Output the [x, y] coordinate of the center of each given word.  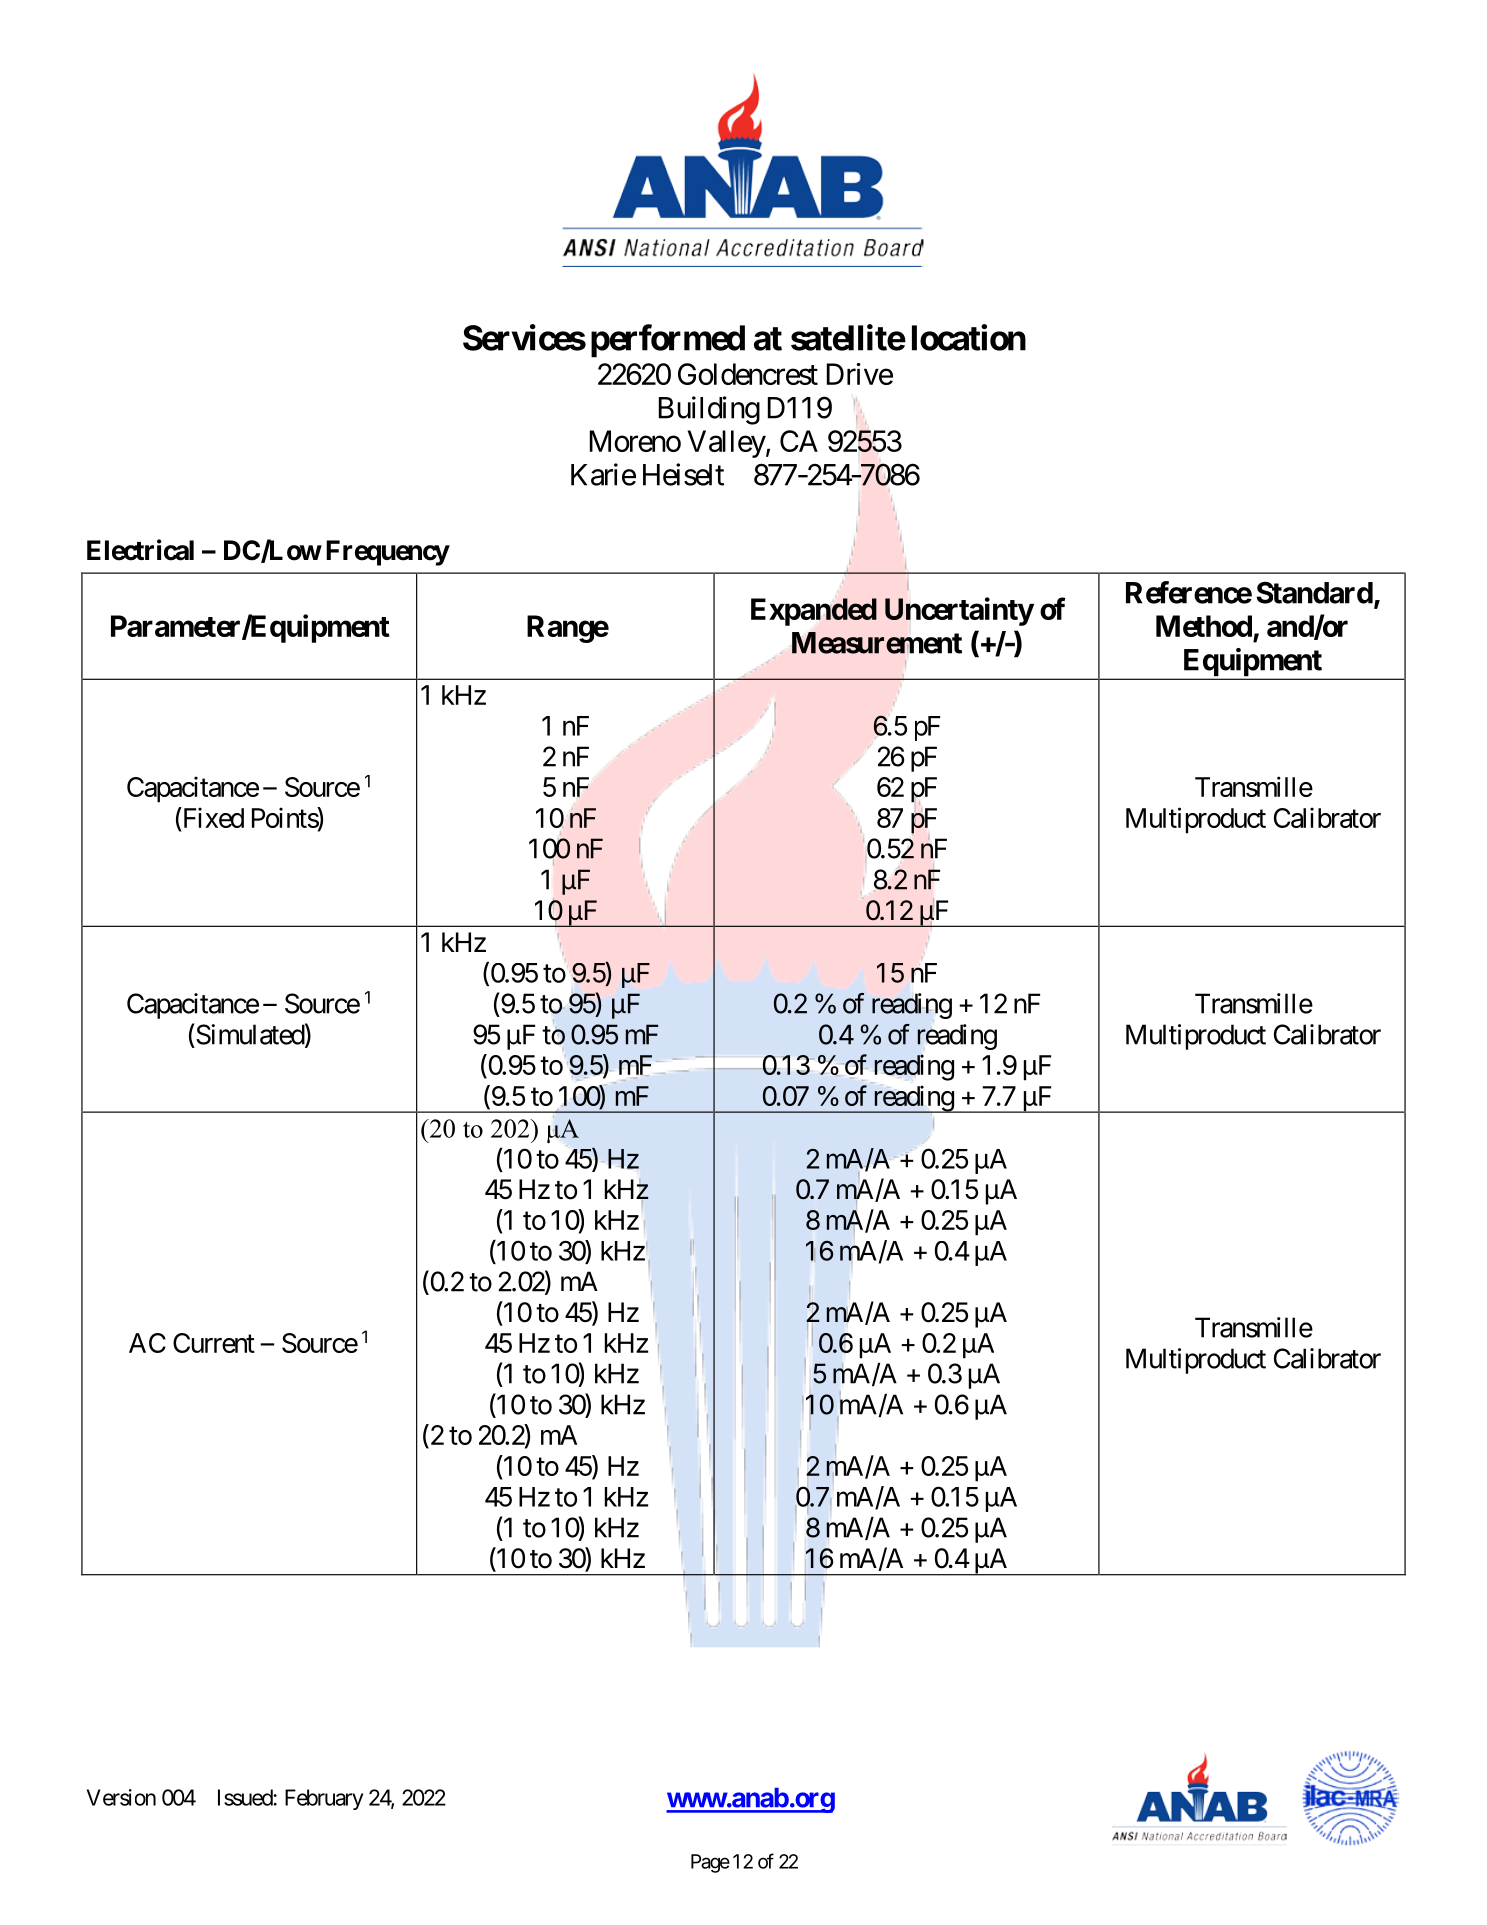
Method [1204, 626]
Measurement [877, 643]
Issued [246, 1797]
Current [214, 1343]
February [324, 1799]
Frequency [387, 553]
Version [121, 1797]
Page [710, 1863]
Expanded [814, 612]
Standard [1314, 592]
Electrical [140, 550]
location [969, 337]
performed [668, 341]
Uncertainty [959, 611]
